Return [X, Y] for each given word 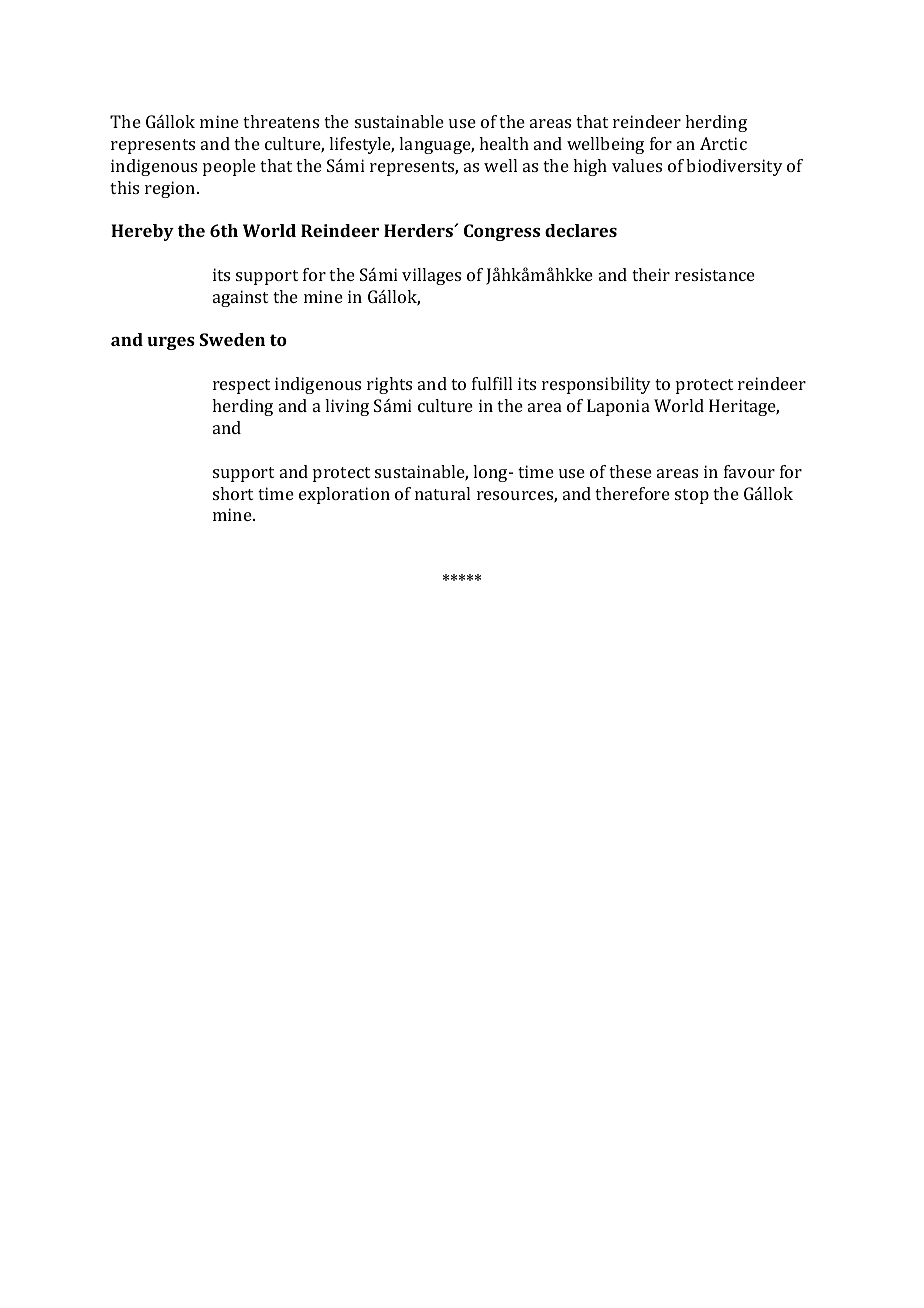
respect [241, 386]
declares [581, 230]
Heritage [744, 407]
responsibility [596, 385]
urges [171, 343]
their [651, 274]
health [504, 143]
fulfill [492, 383]
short [233, 493]
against [240, 298]
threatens [281, 121]
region [171, 189]
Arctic [723, 143]
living [347, 407]
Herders [419, 230]
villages [431, 276]
